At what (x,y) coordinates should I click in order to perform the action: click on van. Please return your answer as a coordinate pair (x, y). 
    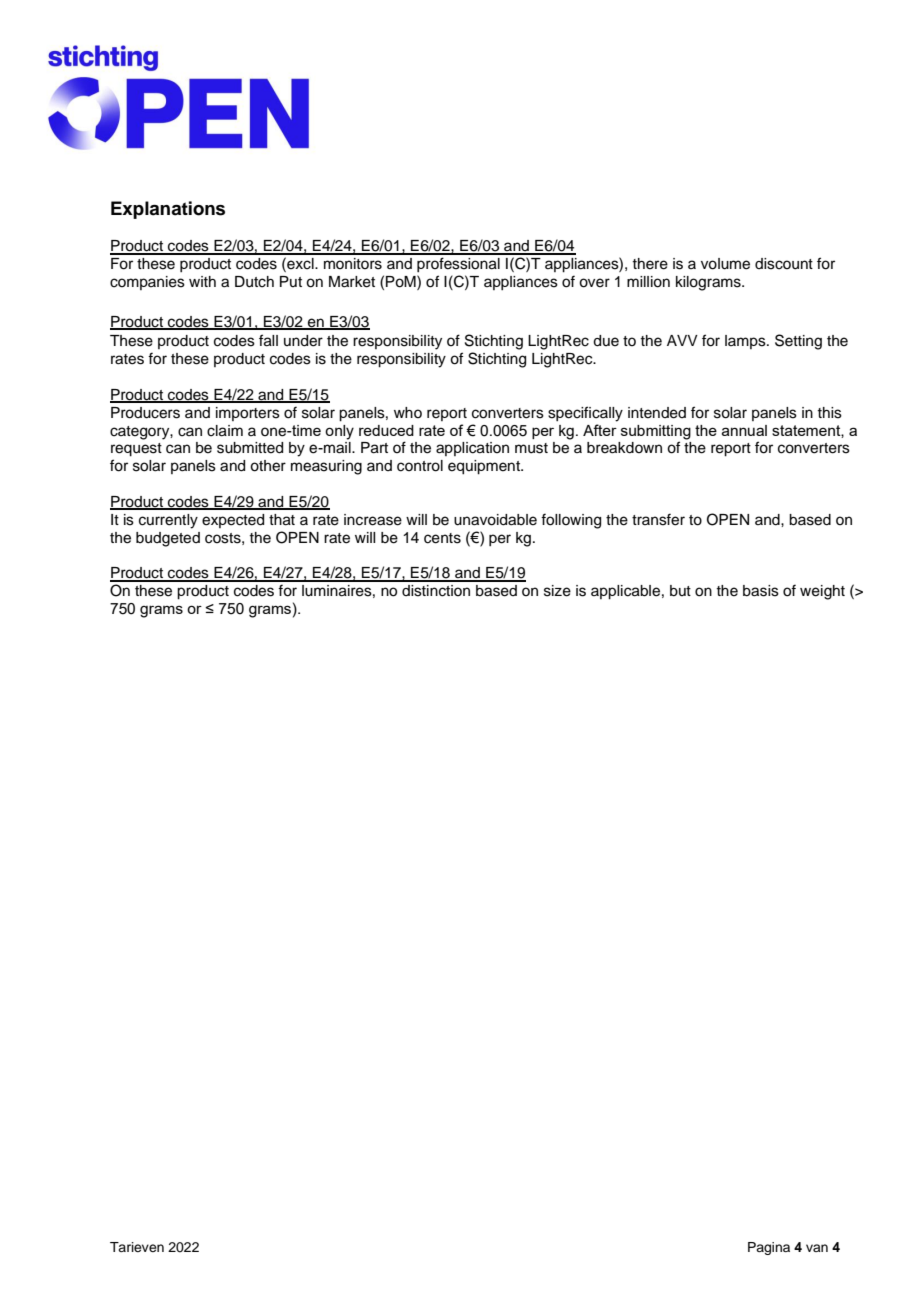
    Looking at the image, I should click on (817, 1248).
